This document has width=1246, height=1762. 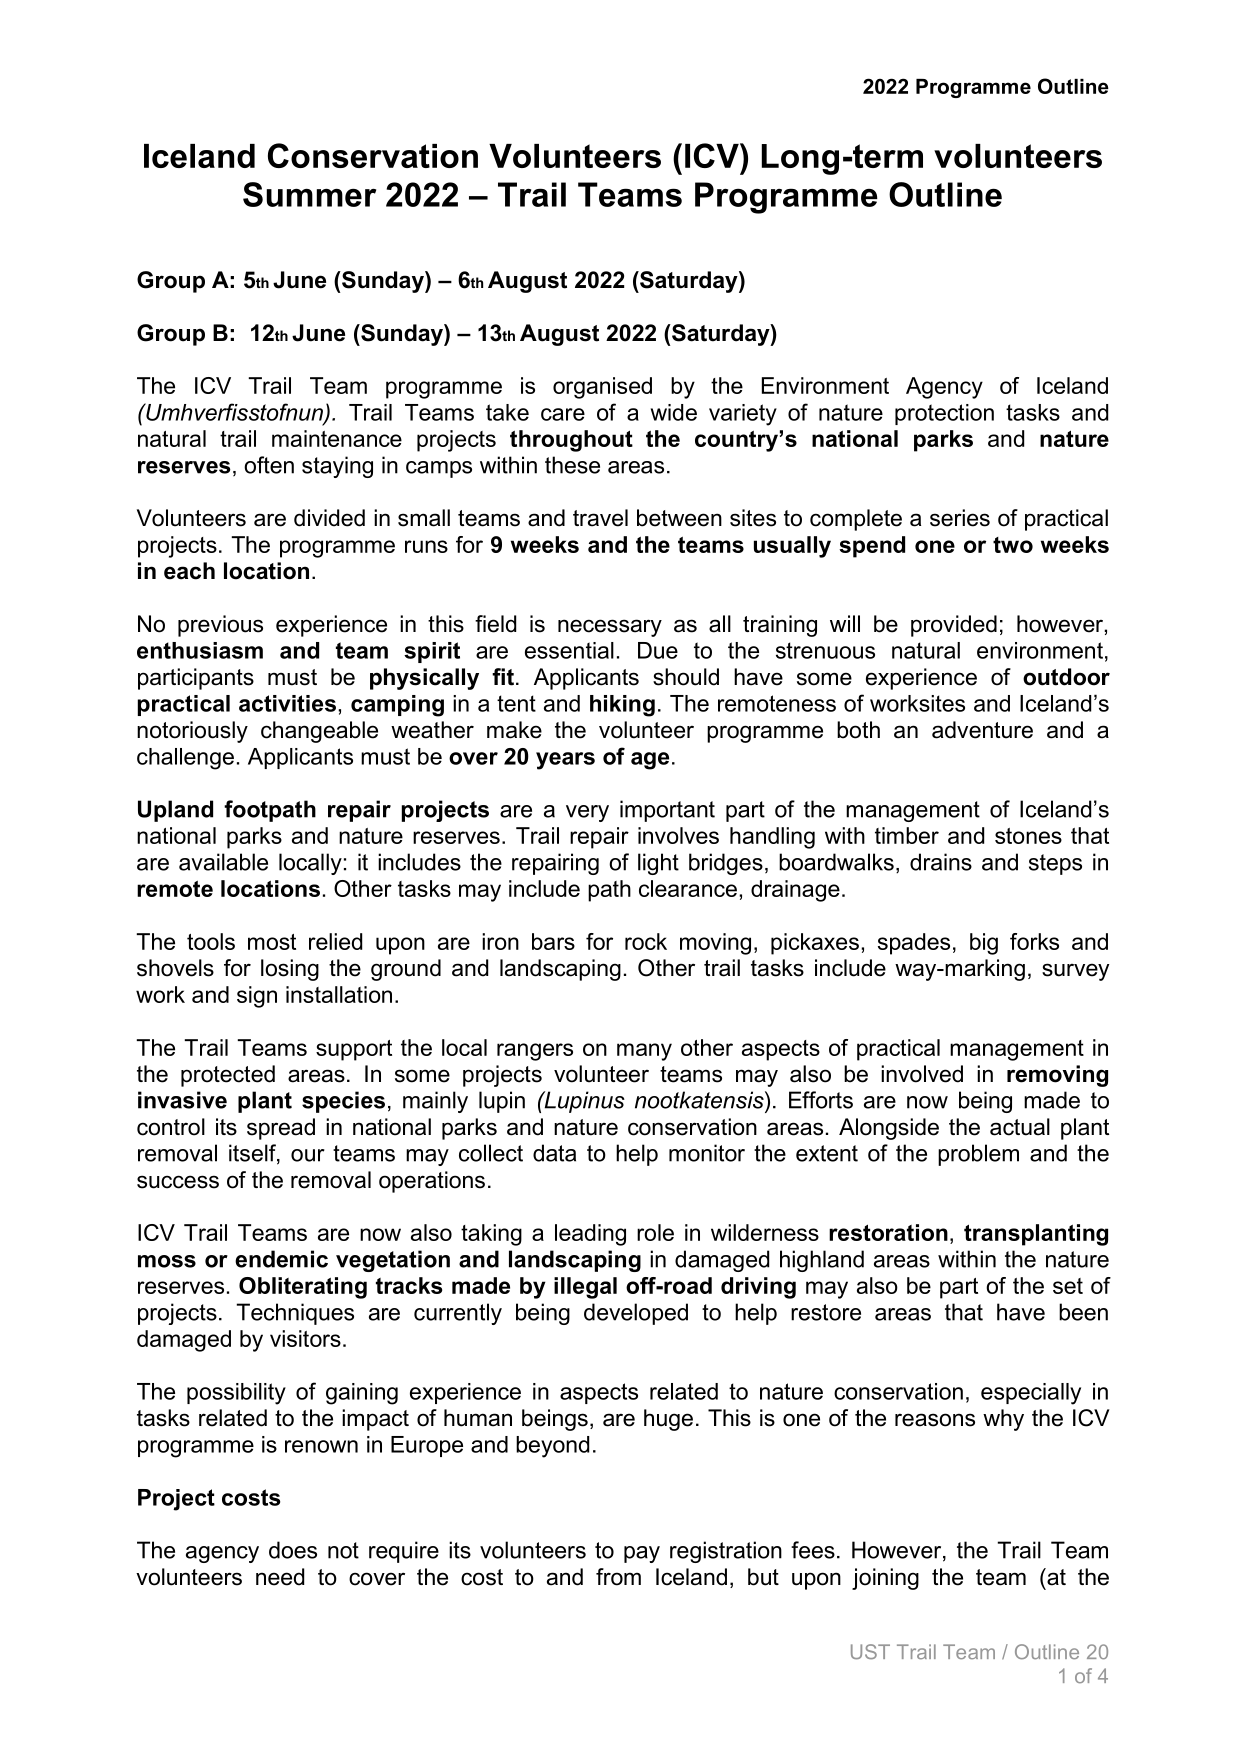 I want to click on problem, so click(x=978, y=1155).
